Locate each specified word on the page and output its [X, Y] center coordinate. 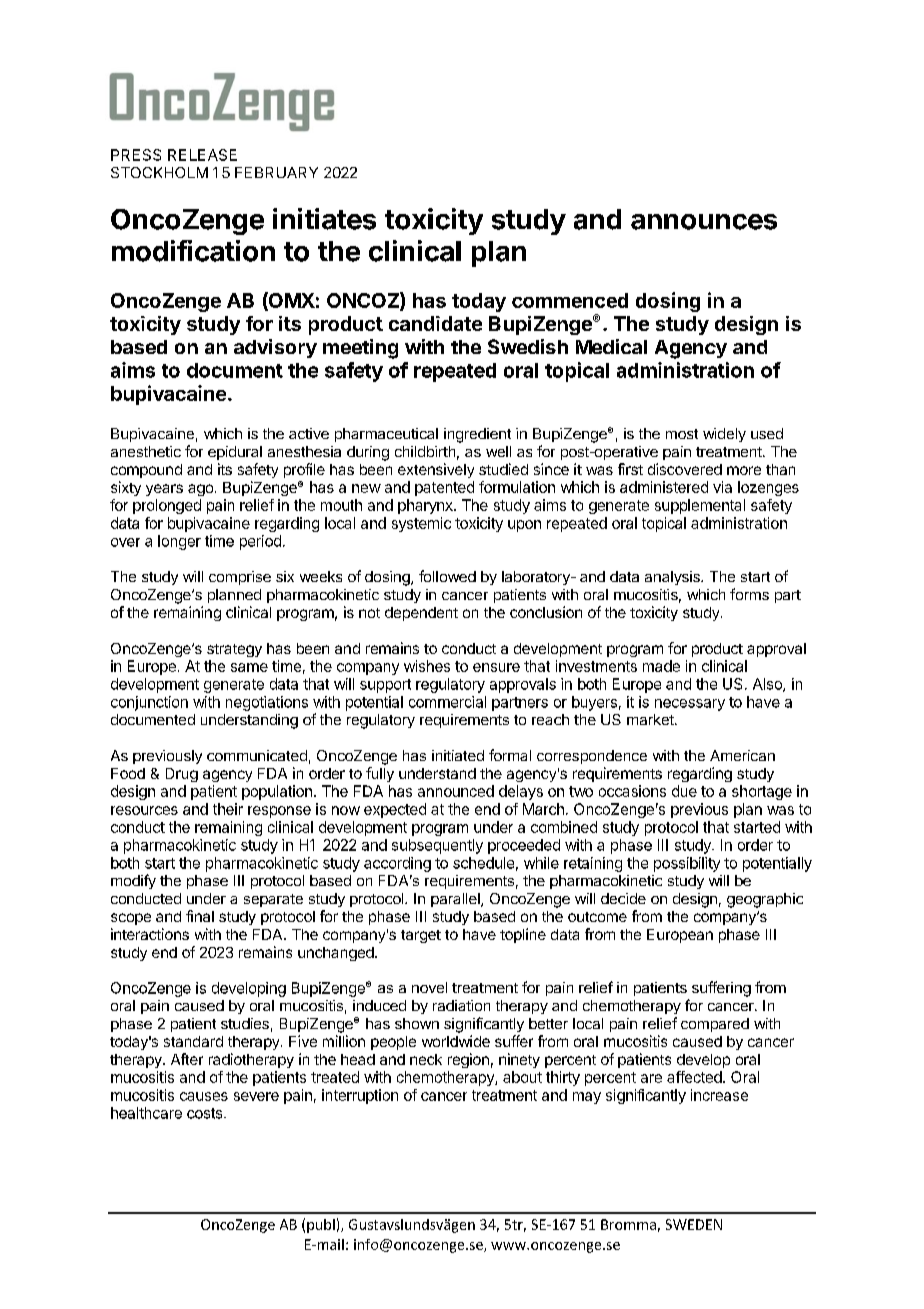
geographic [765, 900]
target [421, 936]
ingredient [477, 435]
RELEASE [202, 155]
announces [704, 222]
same [249, 667]
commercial [447, 702]
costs [206, 1113]
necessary [690, 705]
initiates [324, 219]
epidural [235, 453]
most [682, 434]
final [200, 916]
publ [321, 1226]
